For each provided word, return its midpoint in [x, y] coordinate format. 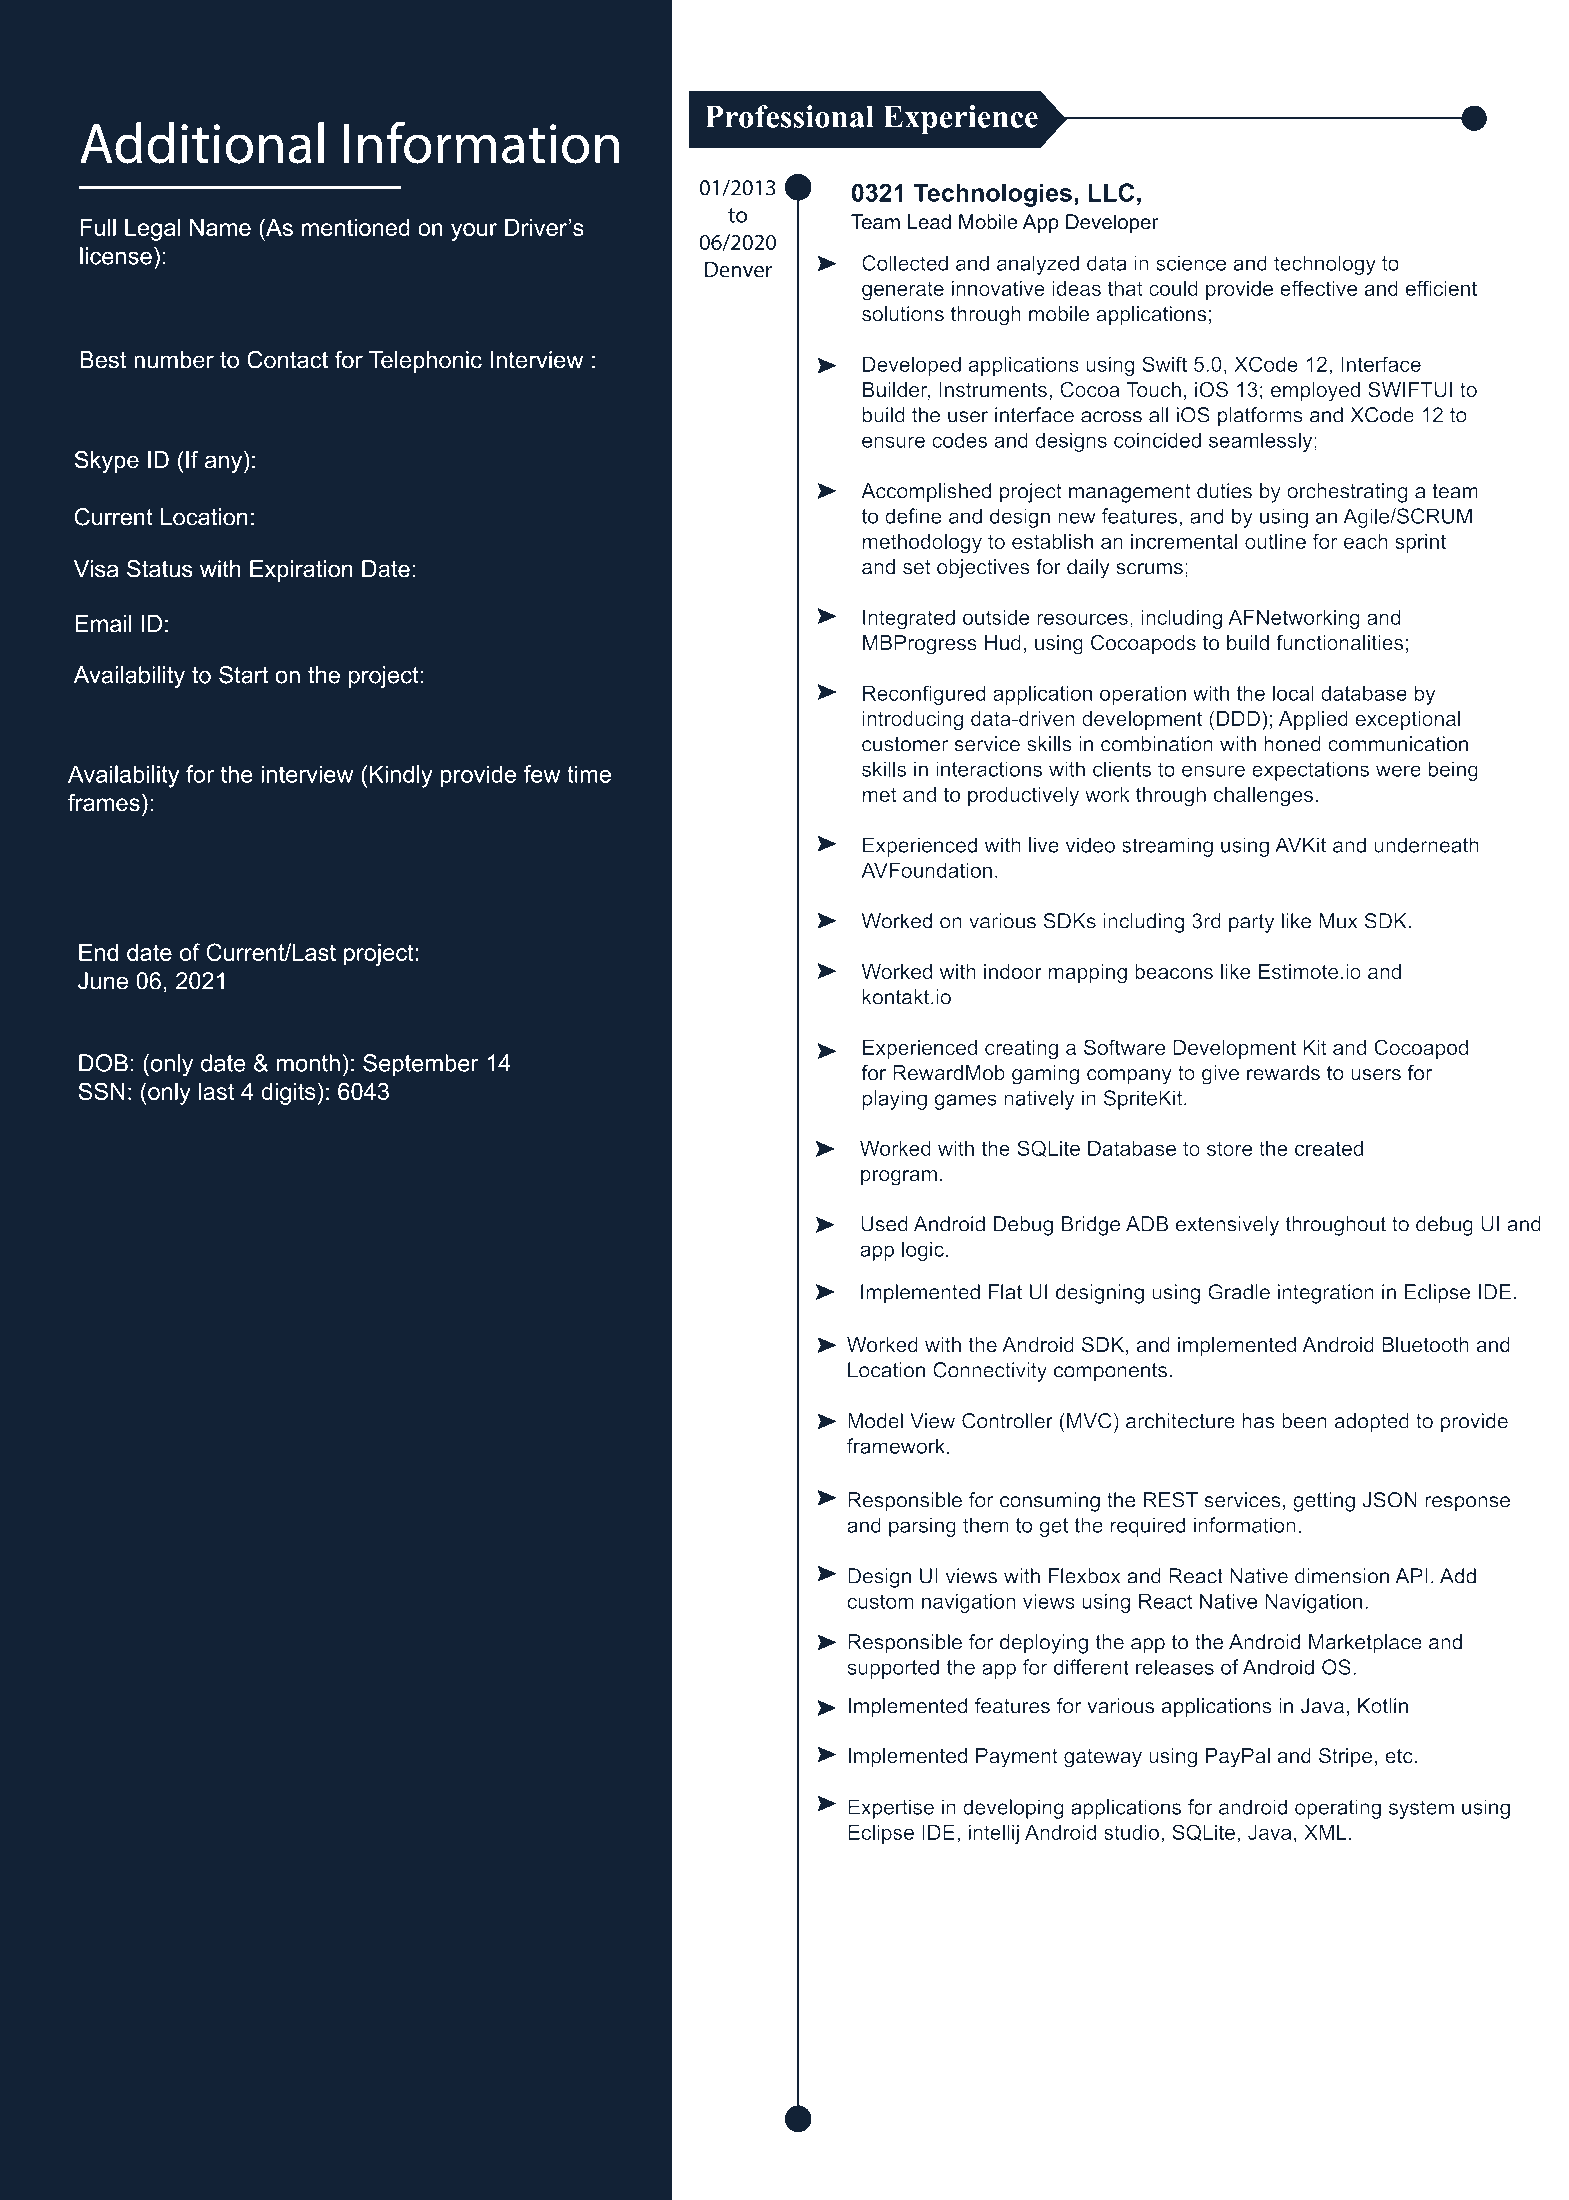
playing [895, 1100]
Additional [202, 143]
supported [893, 1669]
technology [1325, 265]
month [308, 1063]
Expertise [891, 1809]
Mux [1338, 921]
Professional [789, 116]
